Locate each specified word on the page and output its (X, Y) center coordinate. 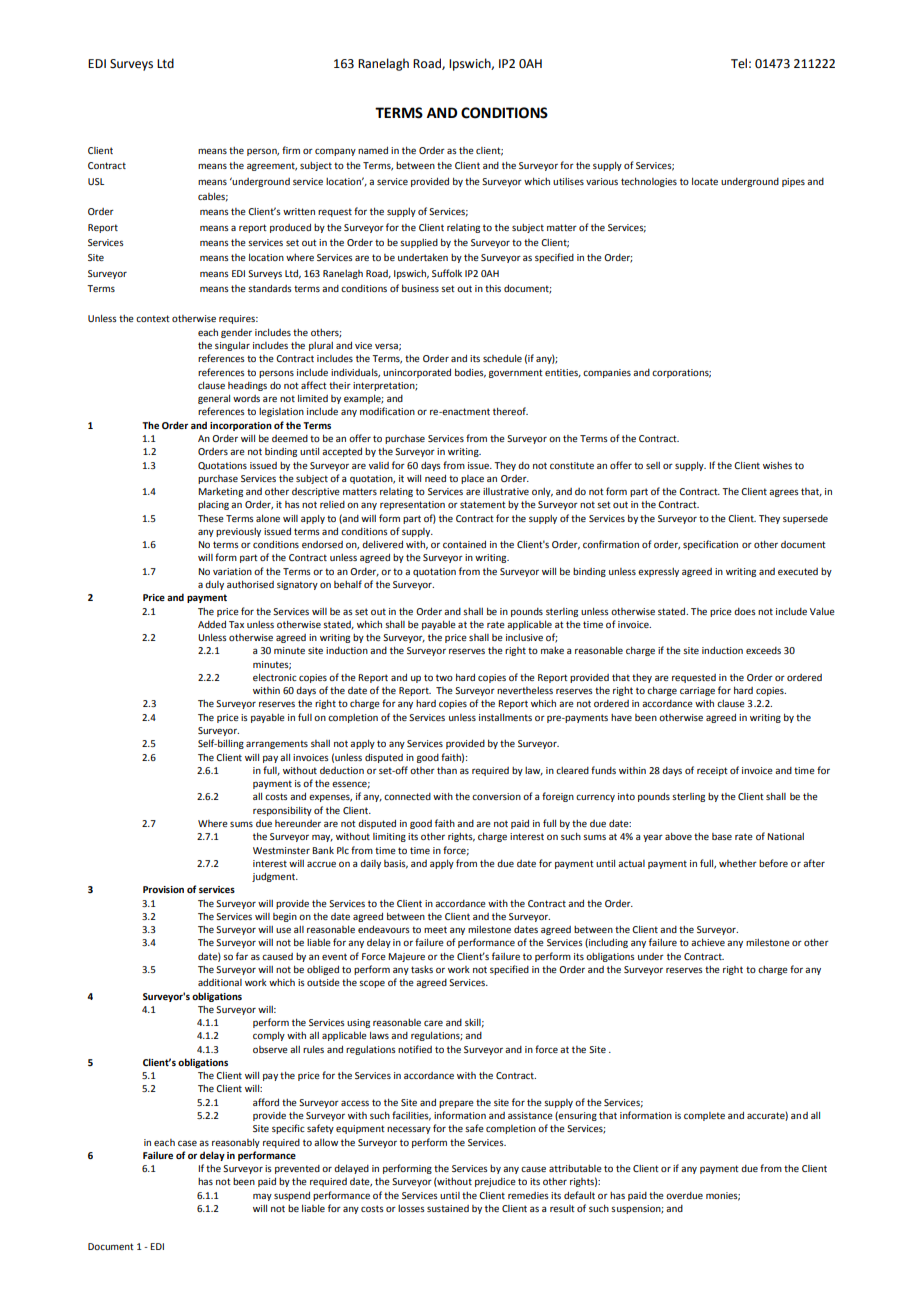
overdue (684, 1195)
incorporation (241, 426)
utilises (568, 181)
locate (705, 181)
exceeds (763, 650)
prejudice (495, 1182)
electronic (275, 677)
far (242, 956)
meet (435, 929)
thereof (510, 411)
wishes (777, 465)
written (299, 211)
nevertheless (525, 690)
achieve (708, 942)
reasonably (236, 1143)
